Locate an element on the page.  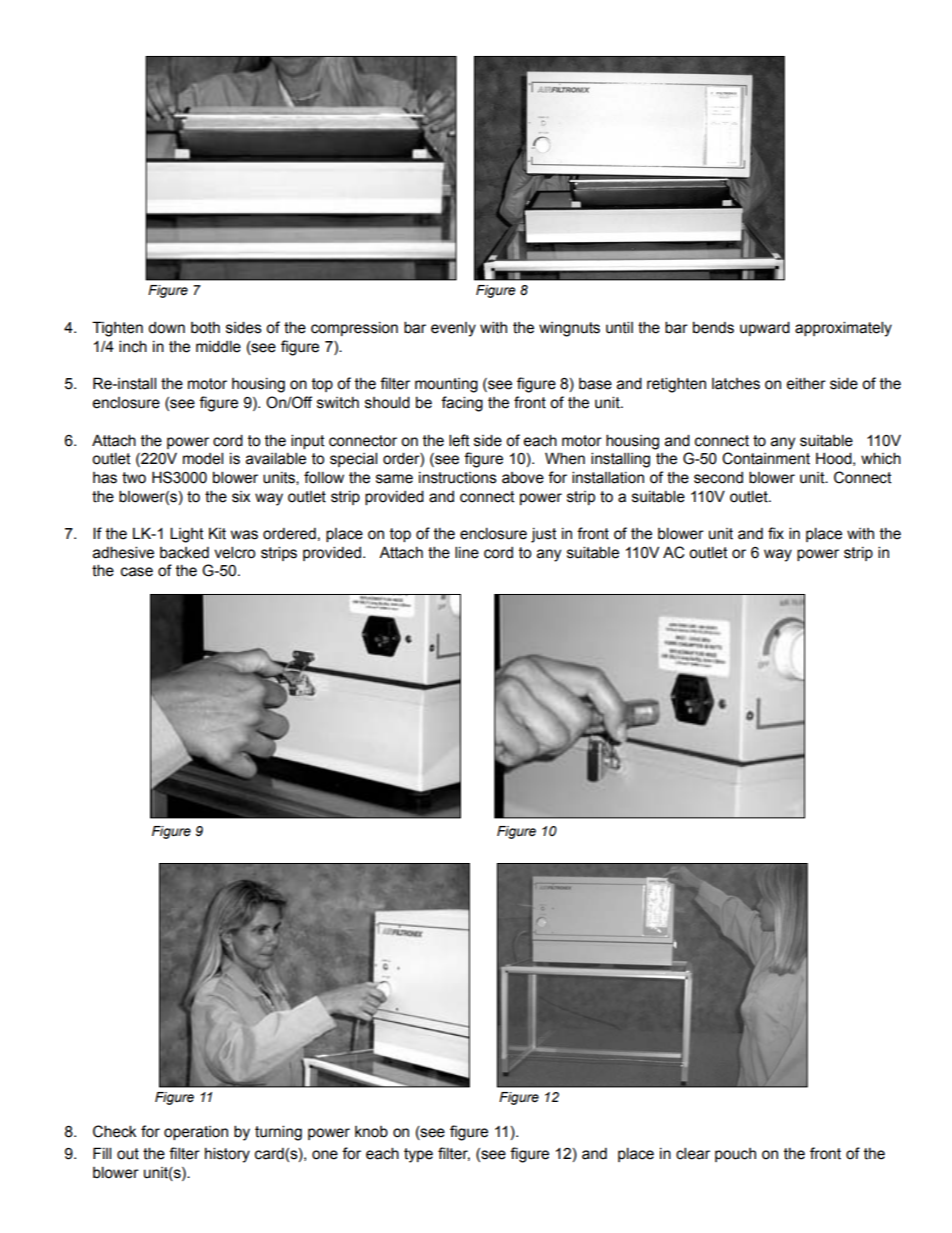
line is located at coordinates (467, 552).
